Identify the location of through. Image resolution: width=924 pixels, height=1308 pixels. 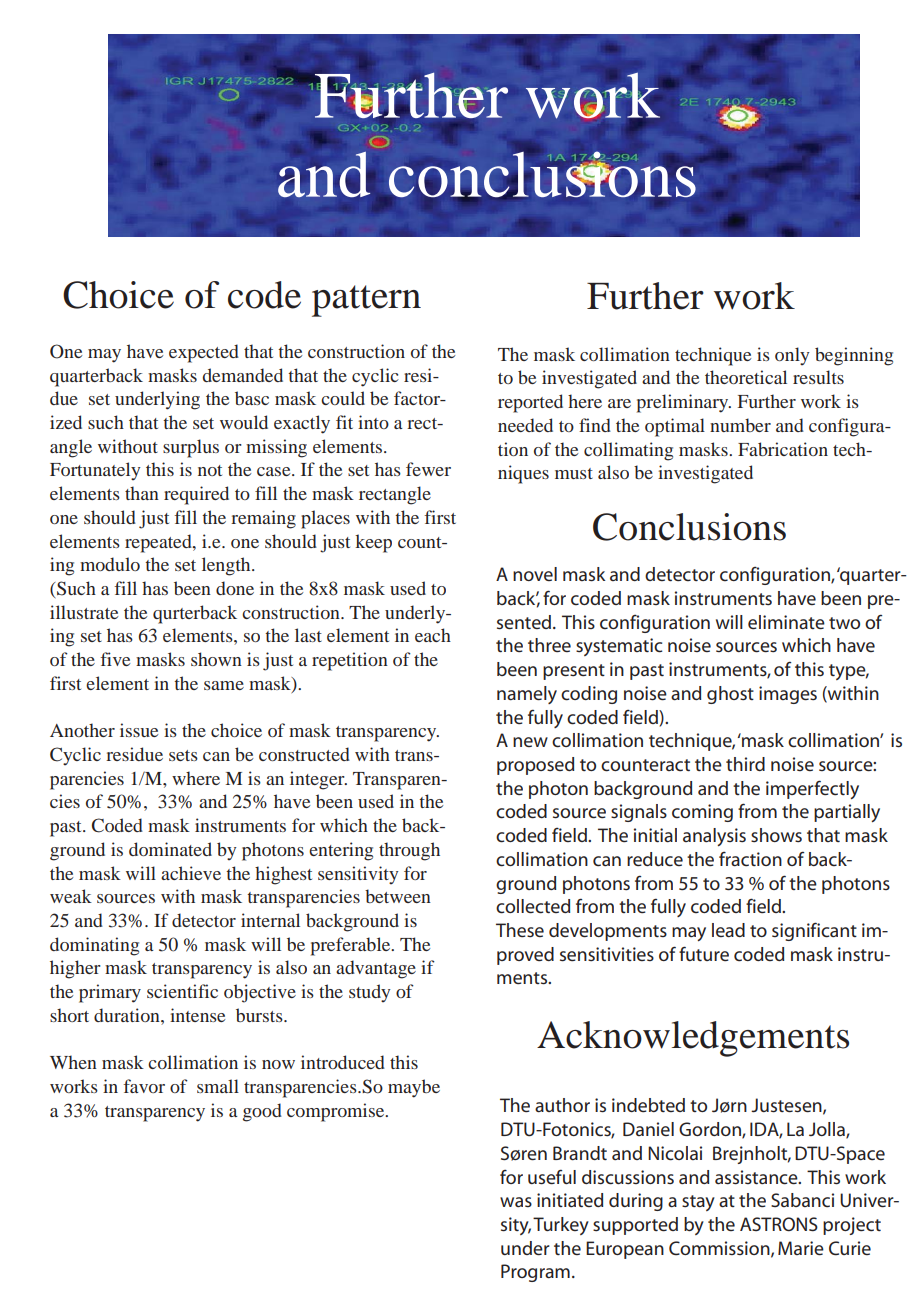
(409, 851).
